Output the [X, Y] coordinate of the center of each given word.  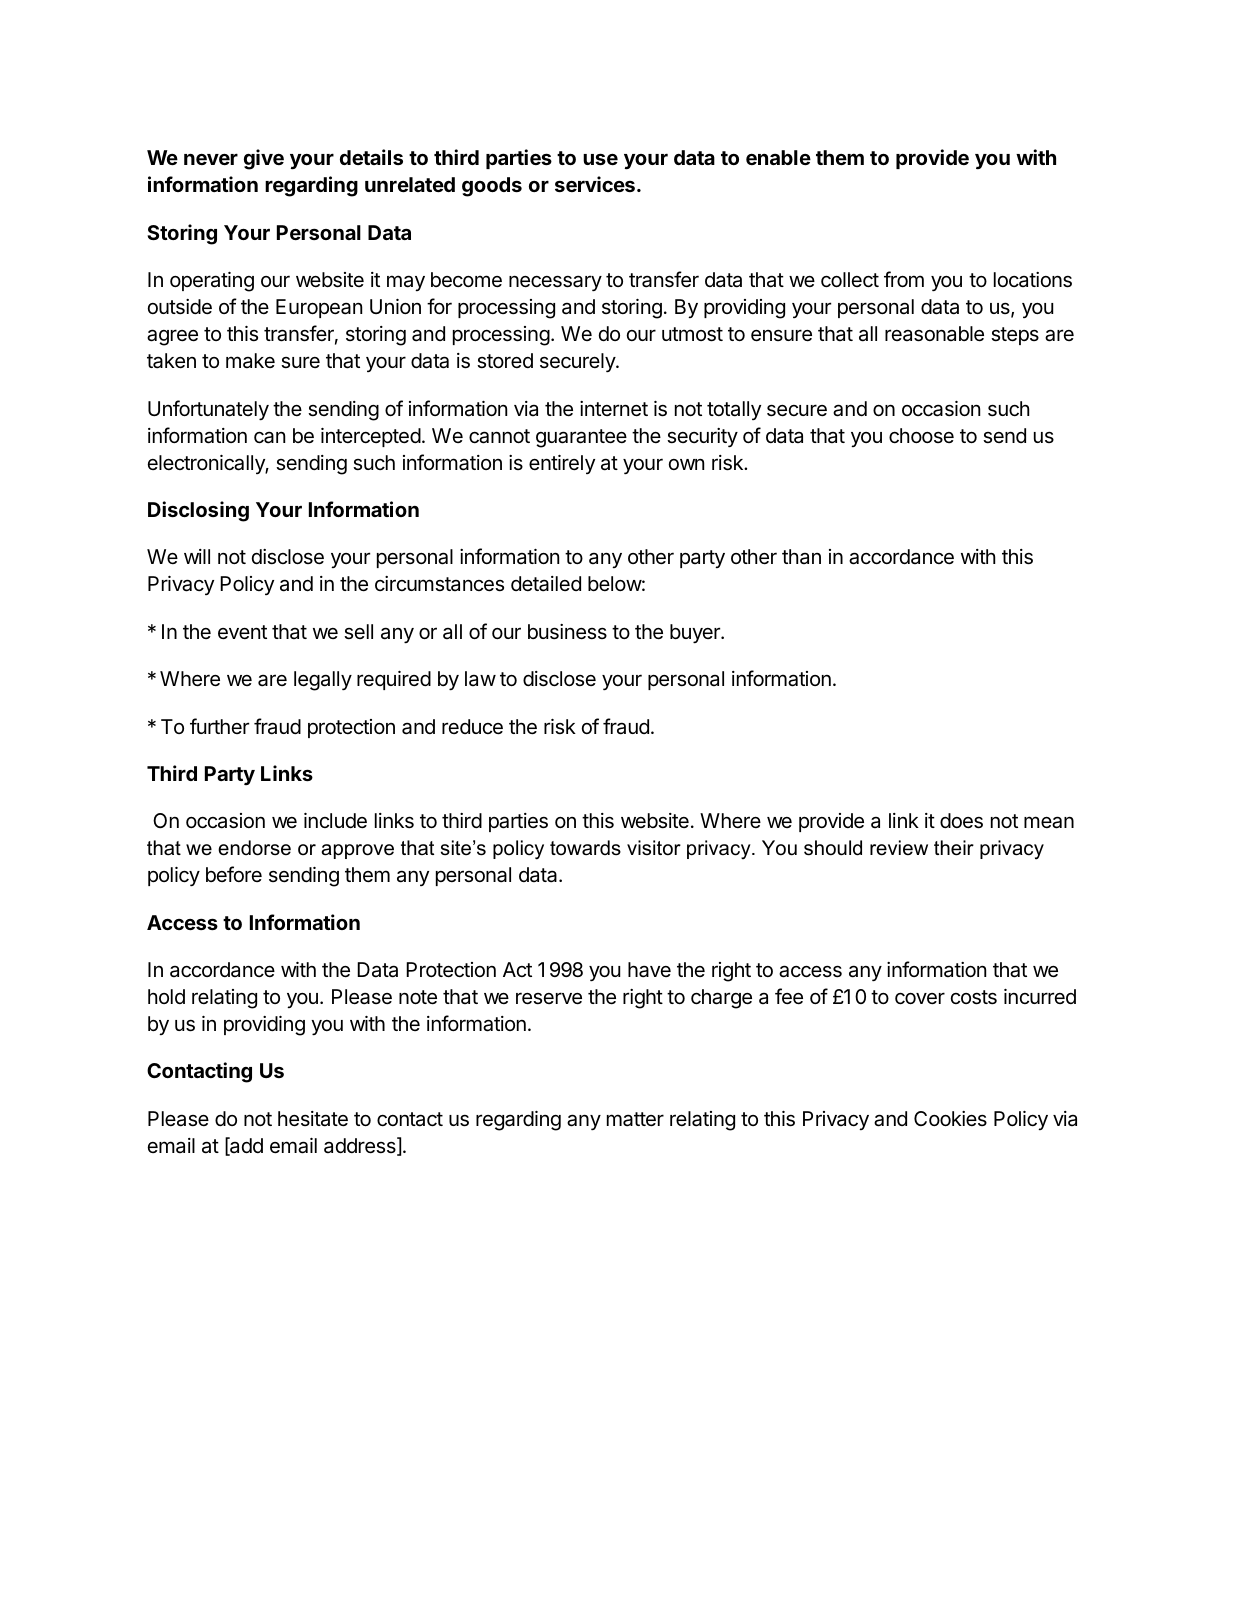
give [264, 159]
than [801, 556]
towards [585, 848]
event [242, 632]
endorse [254, 848]
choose [921, 435]
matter [635, 1119]
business [567, 632]
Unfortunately [208, 410]
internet [614, 409]
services [595, 184]
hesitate [313, 1119]
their [954, 848]
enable [778, 157]
